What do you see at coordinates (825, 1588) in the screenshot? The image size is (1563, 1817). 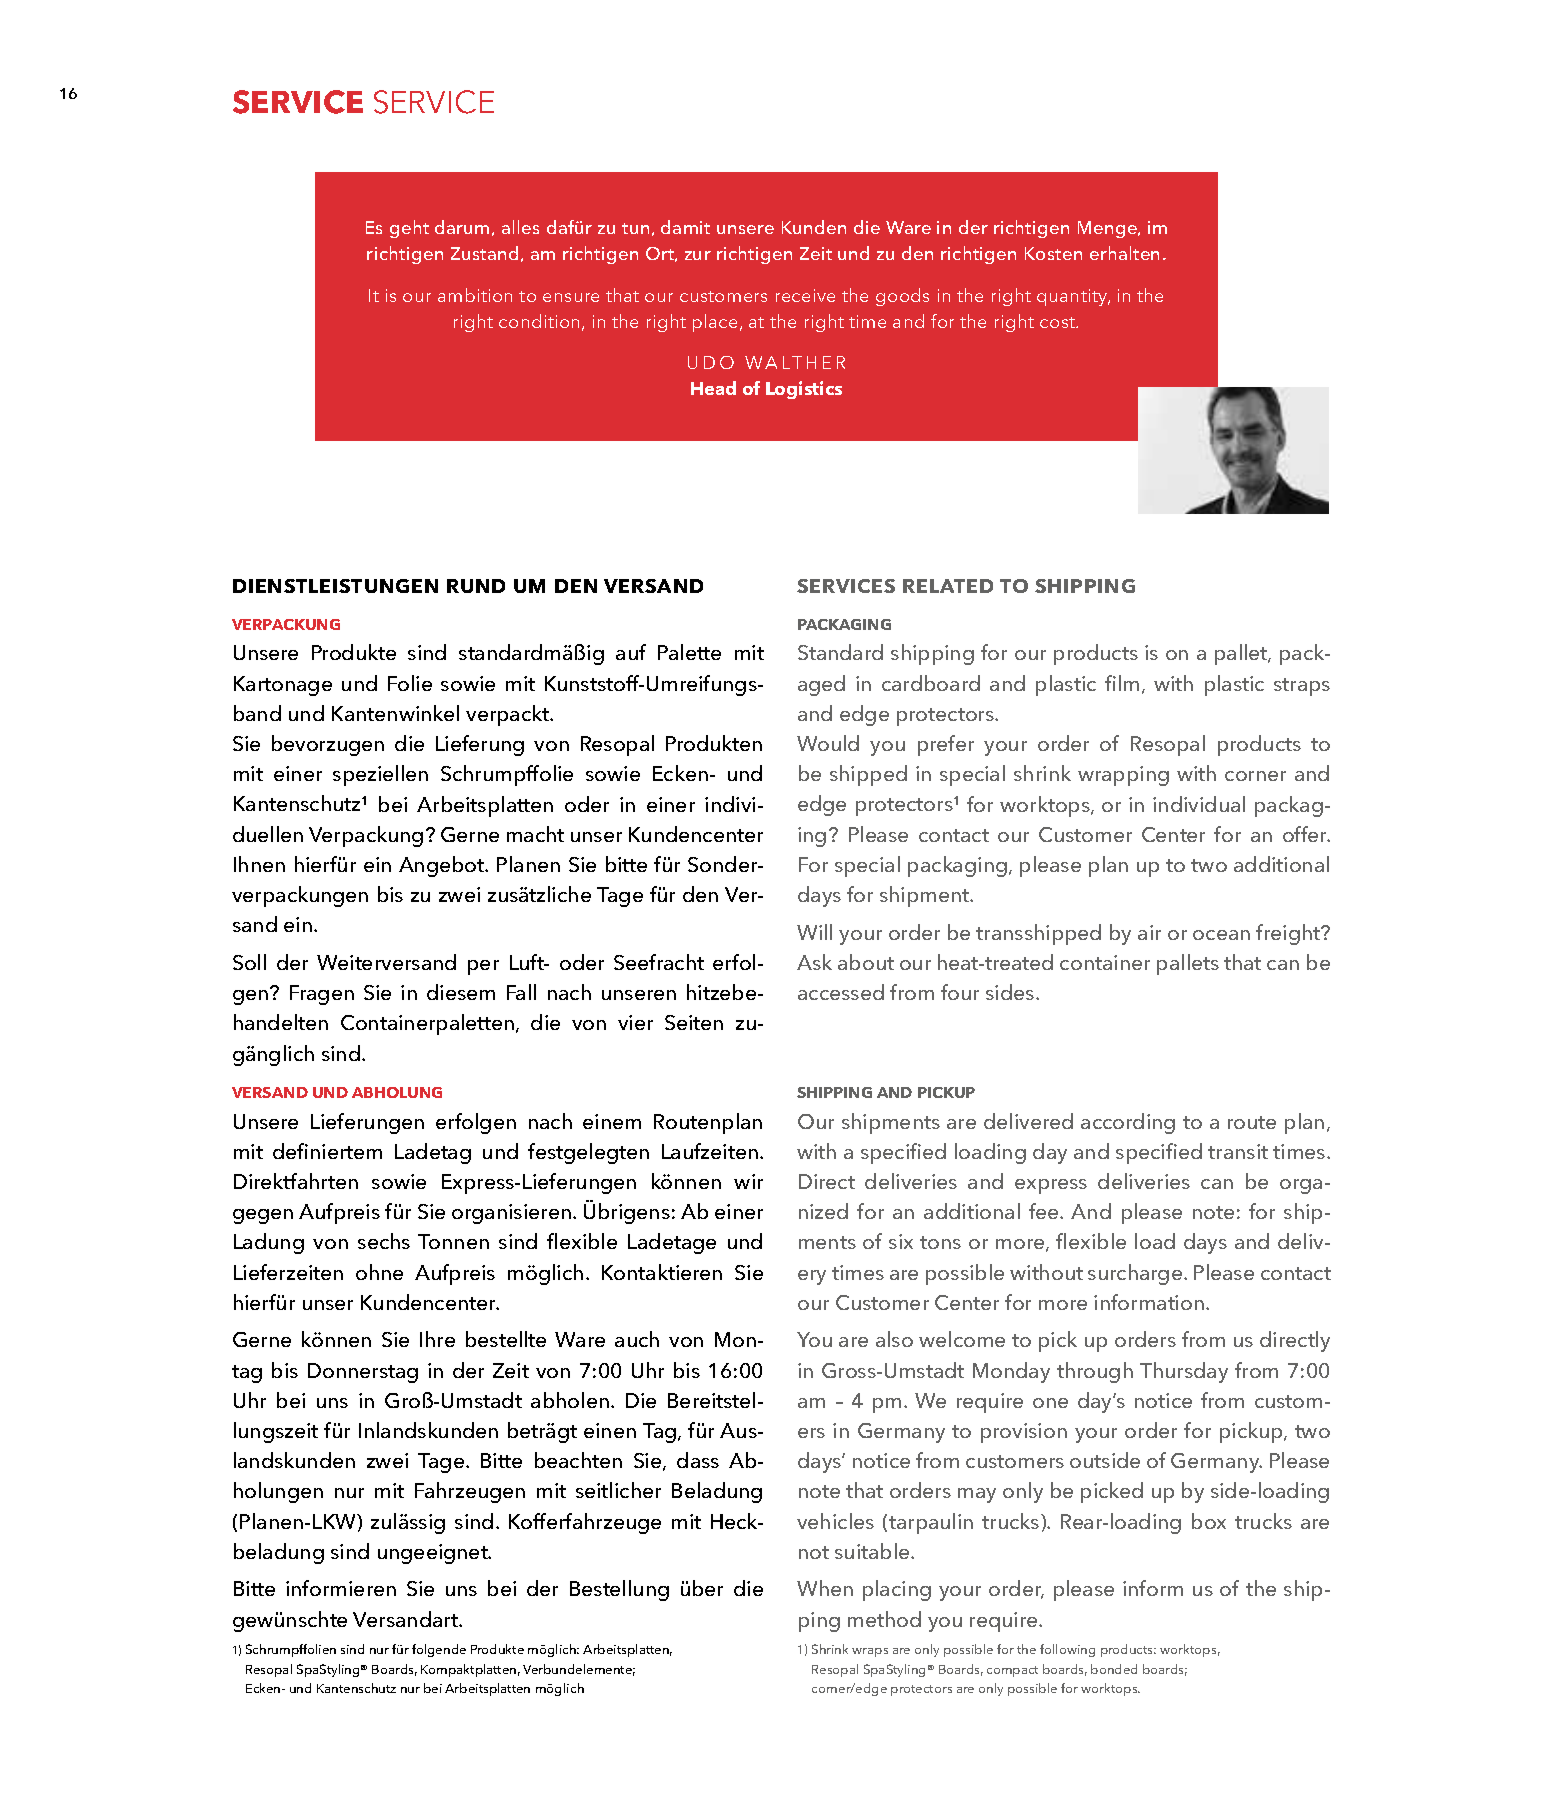 I see `When` at bounding box center [825, 1588].
